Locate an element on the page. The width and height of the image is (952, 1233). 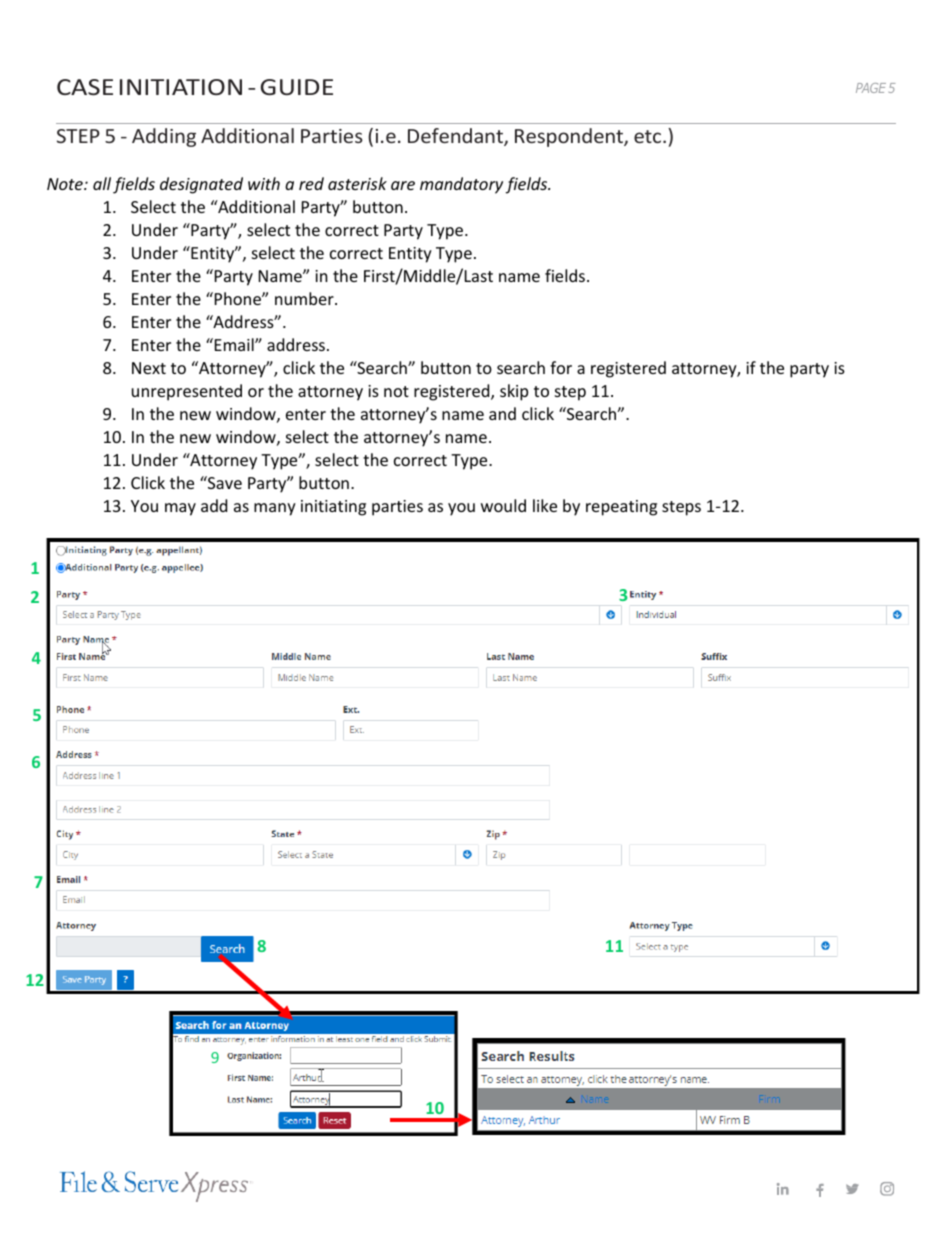
for is located at coordinates (561, 367).
